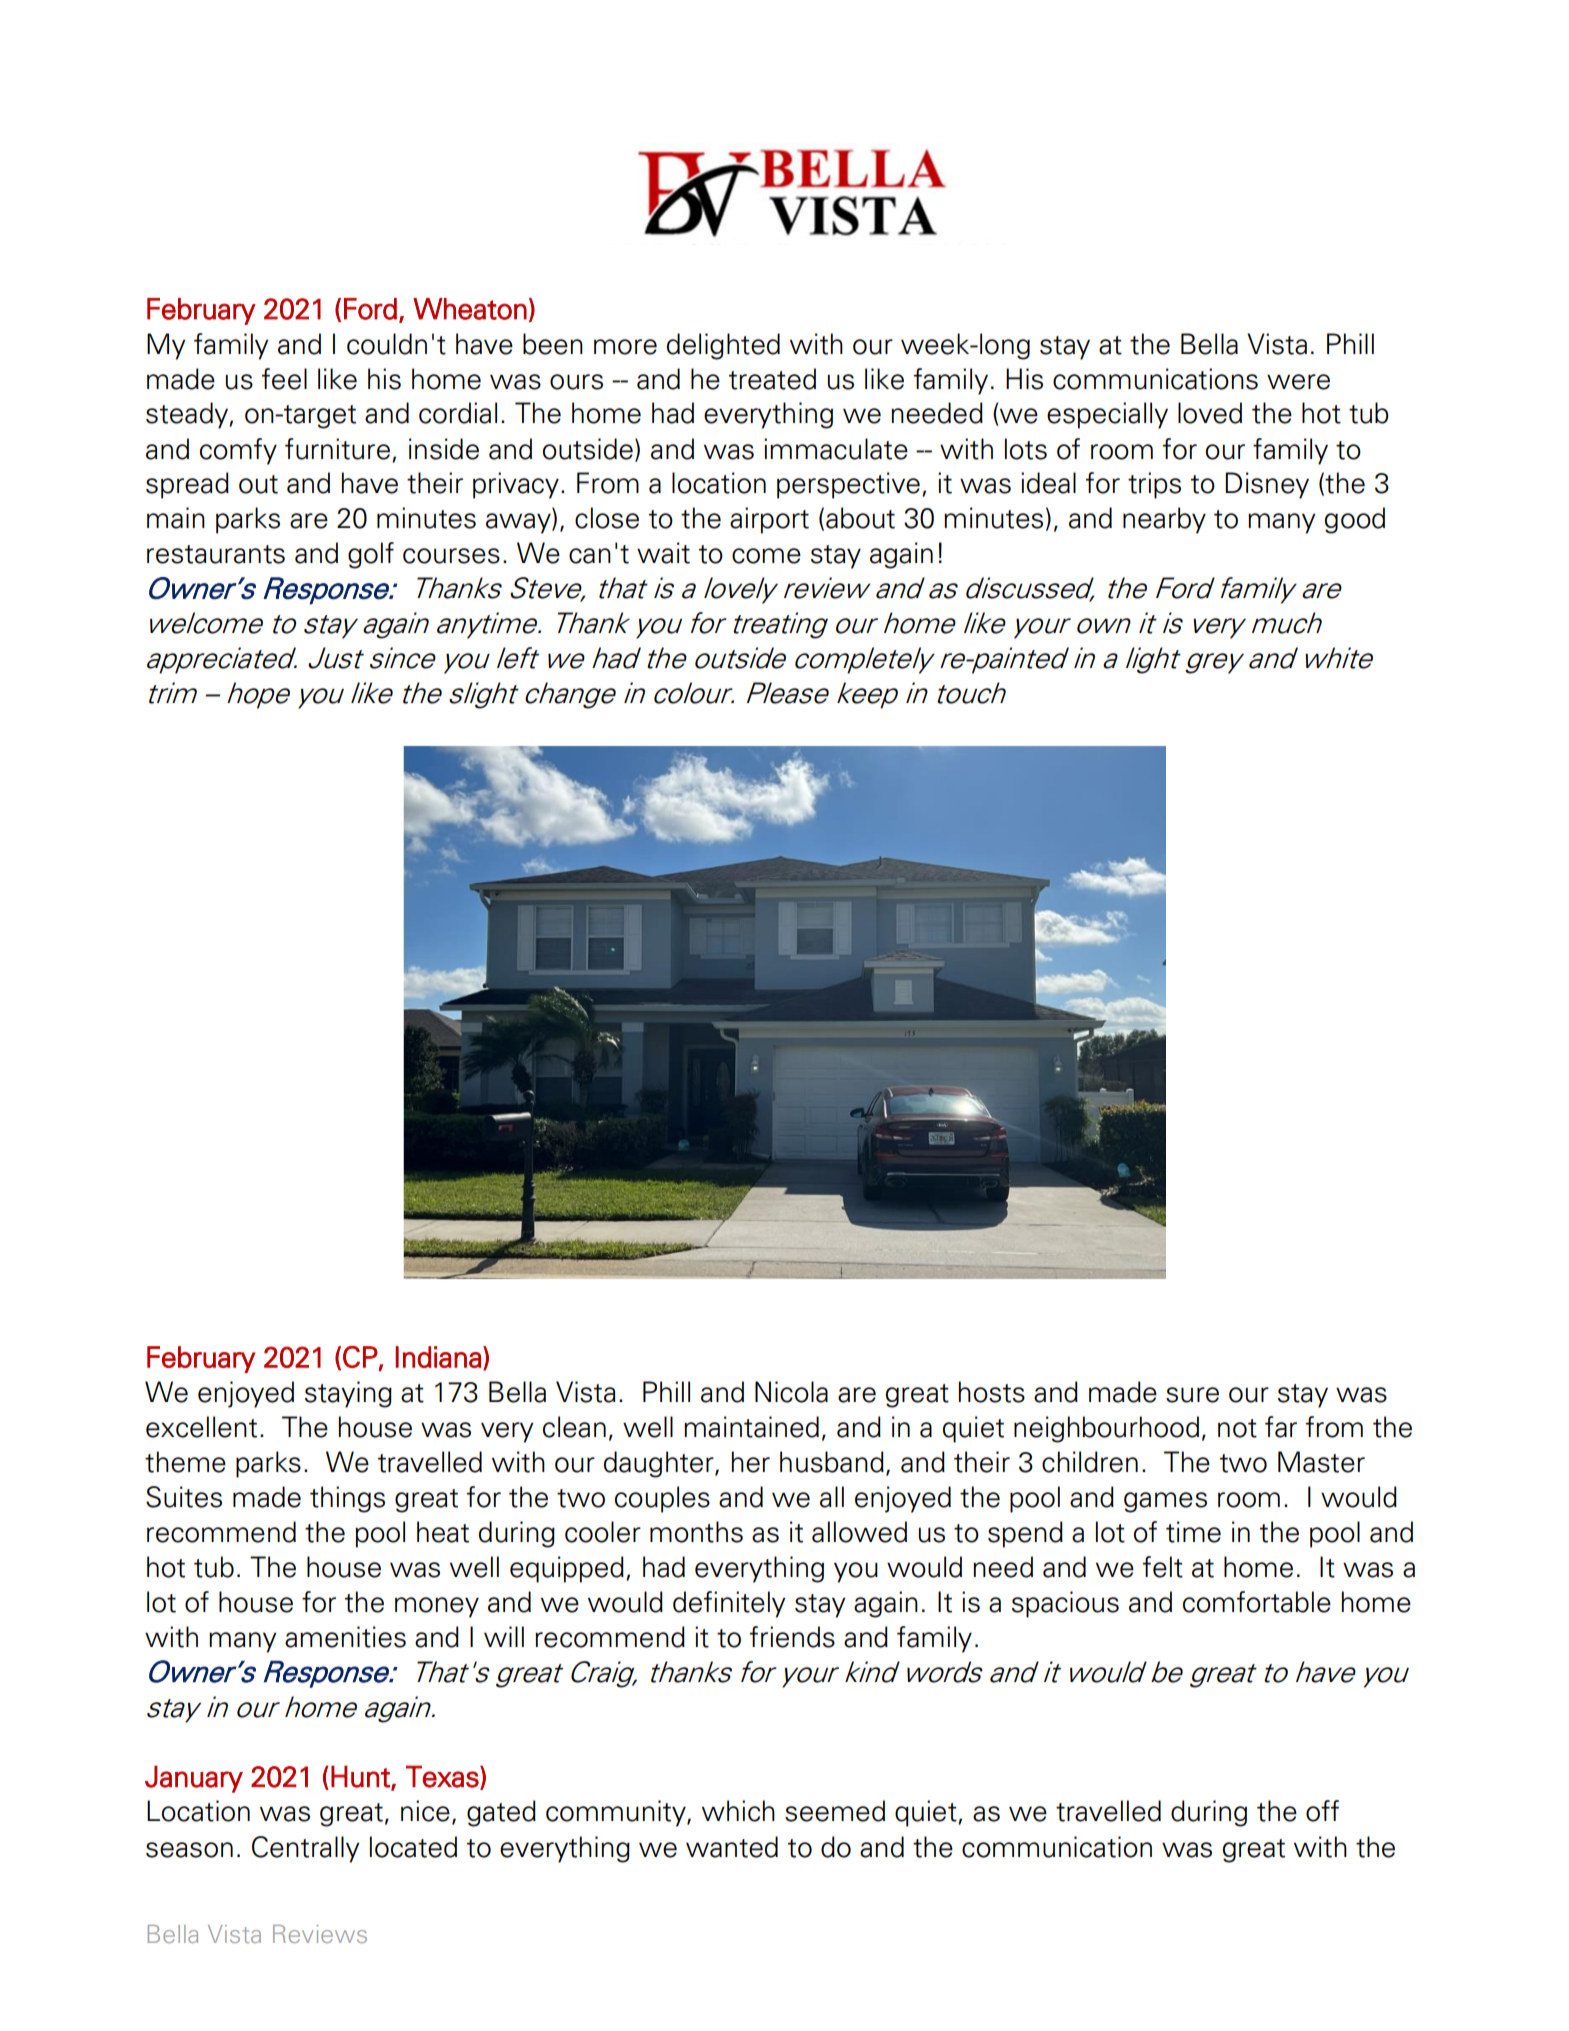 The height and width of the page is (2031, 1569). I want to click on nearby, so click(1164, 520).
